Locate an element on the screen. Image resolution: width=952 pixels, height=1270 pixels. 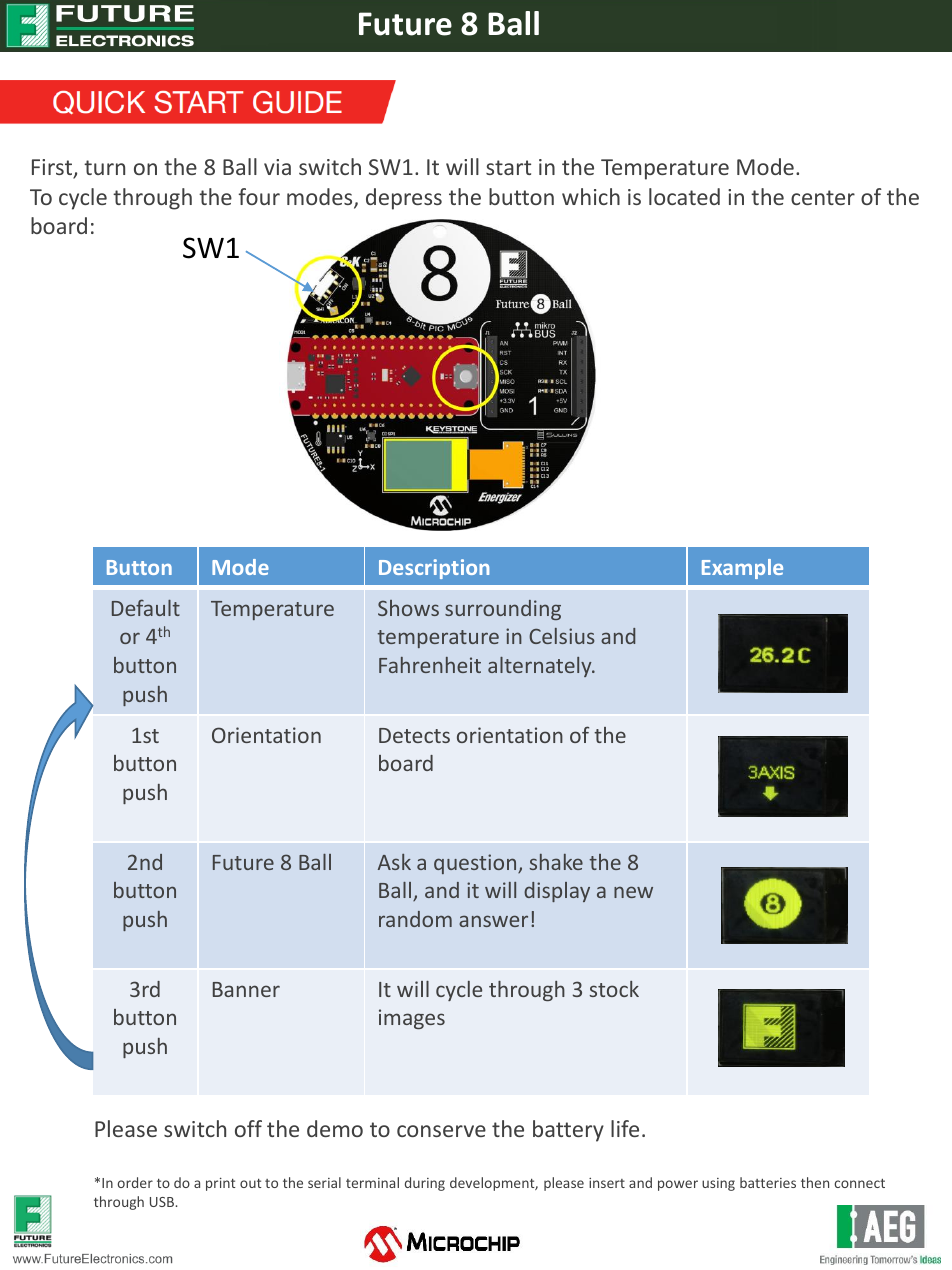
Default is located at coordinates (146, 607).
